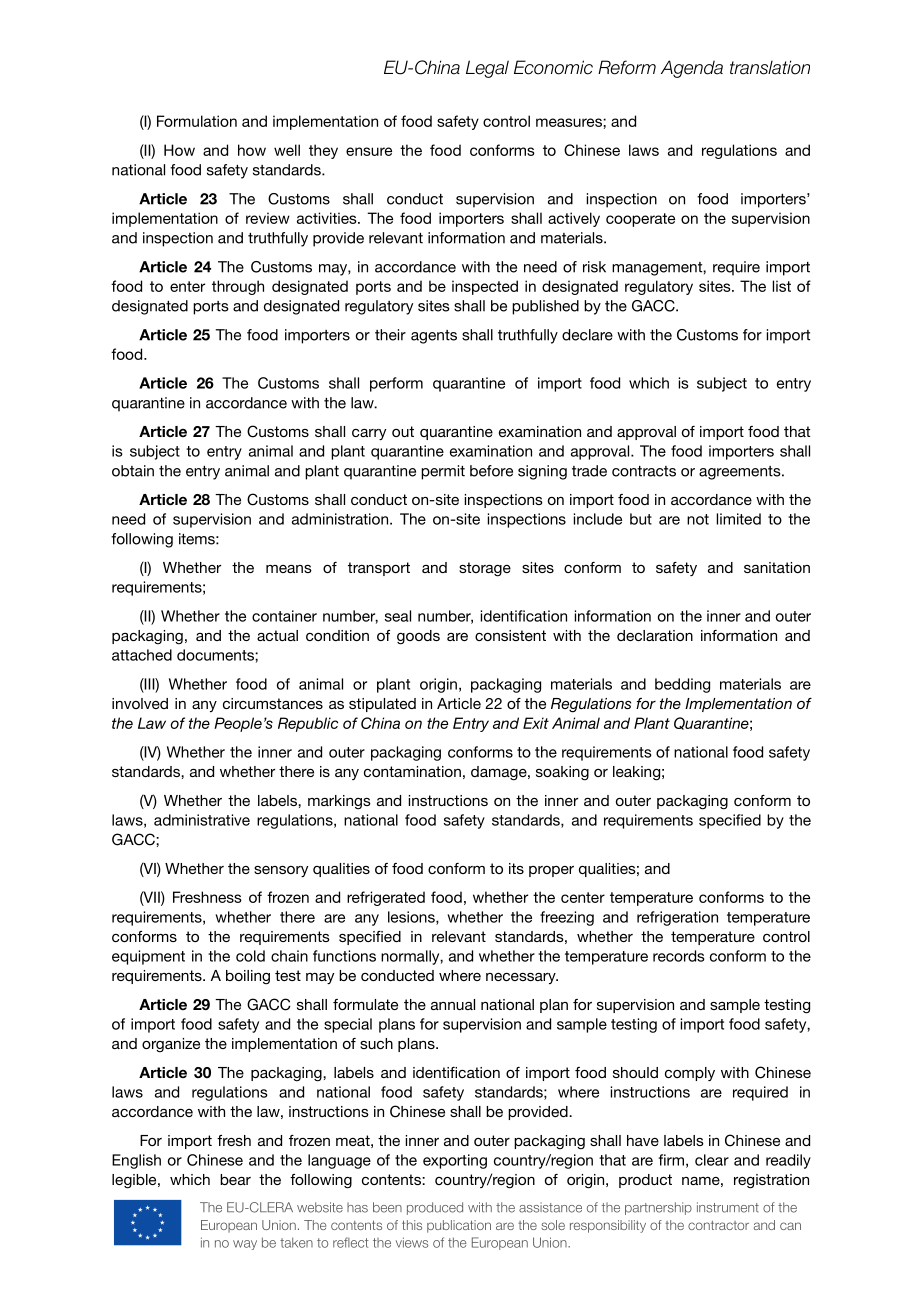 The width and height of the screenshot is (924, 1307). Describe the element at coordinates (277, 635) in the screenshot. I see `actual` at that location.
